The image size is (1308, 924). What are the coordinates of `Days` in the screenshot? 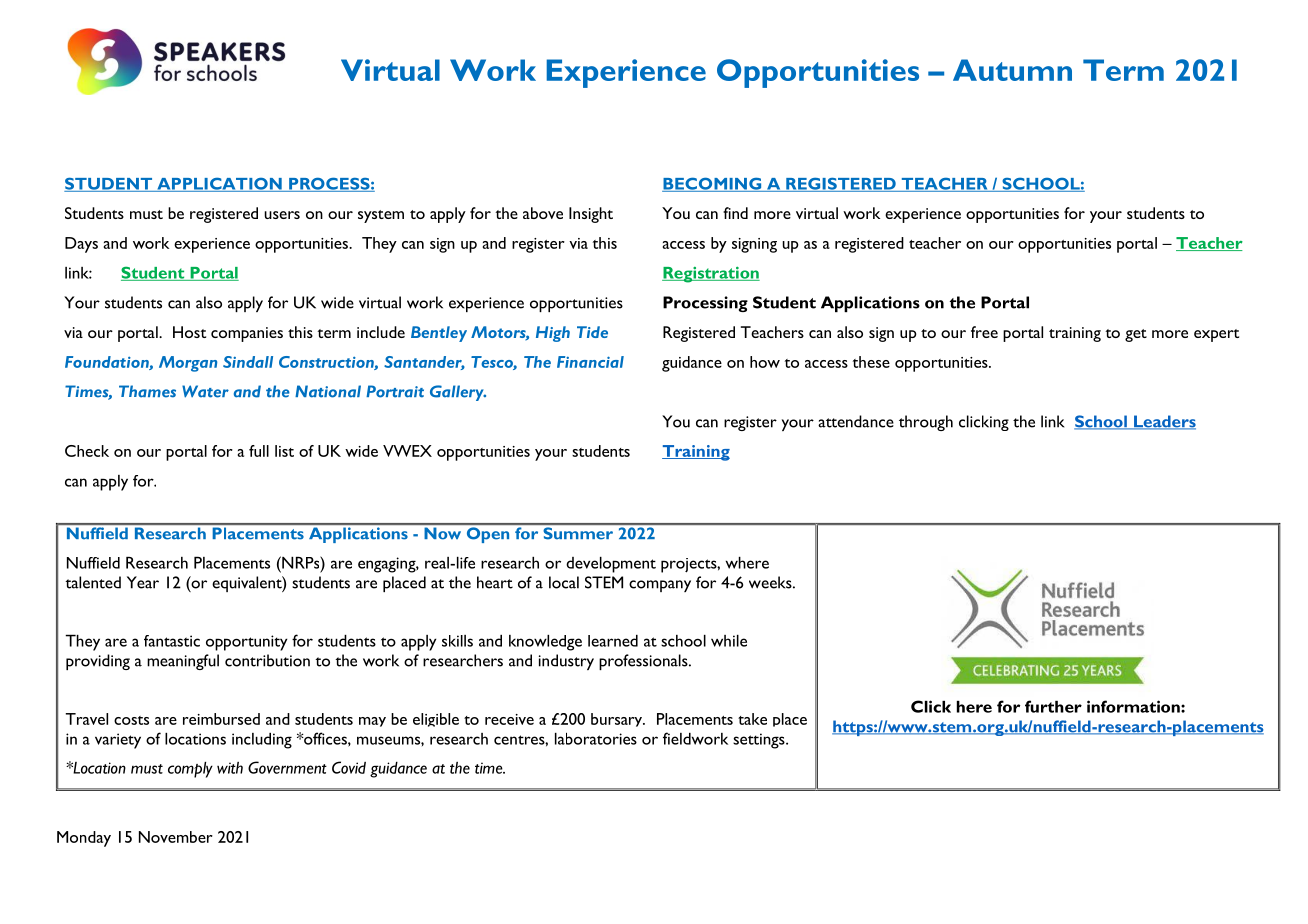 It's located at (81, 245).
